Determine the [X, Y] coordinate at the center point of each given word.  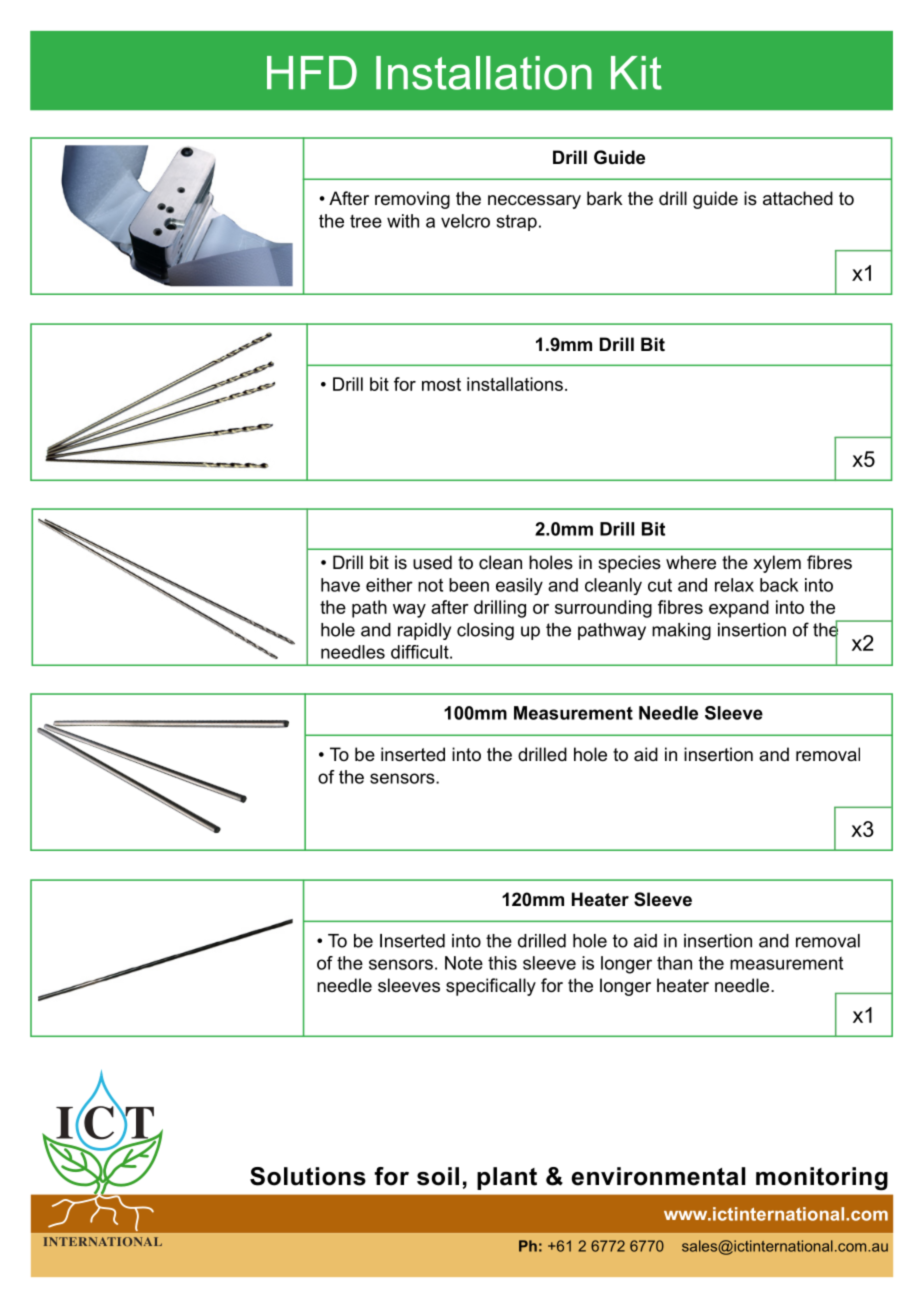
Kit [636, 73]
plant [507, 1178]
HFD [312, 72]
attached [798, 198]
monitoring [822, 1179]
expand [739, 609]
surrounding [603, 609]
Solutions [308, 1176]
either [389, 585]
